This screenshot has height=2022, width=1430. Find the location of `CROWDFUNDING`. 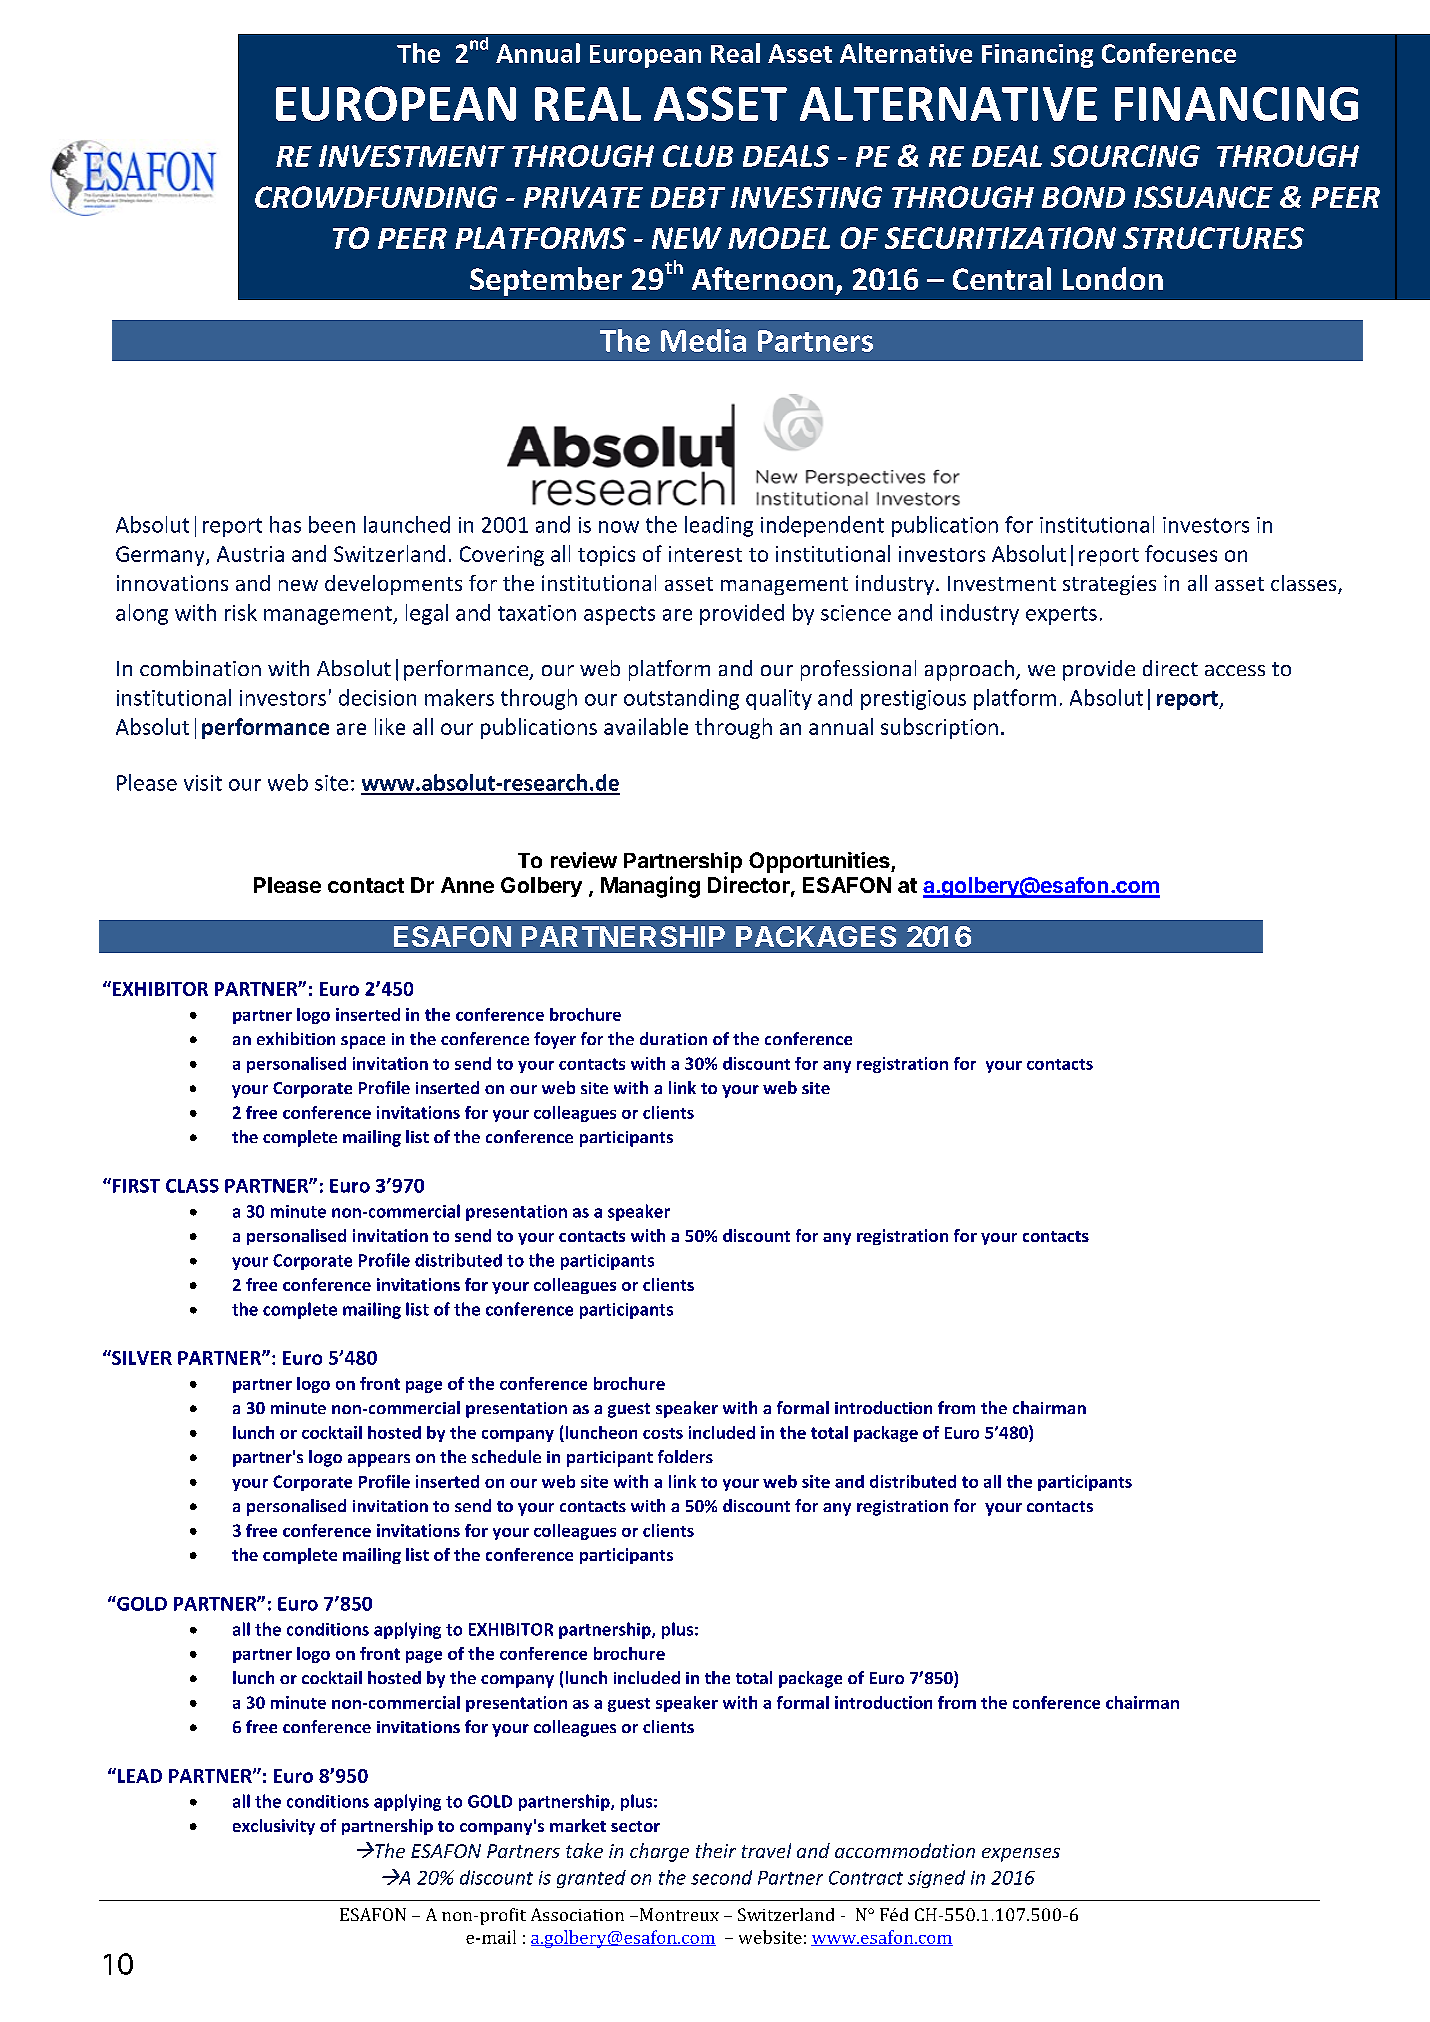

CROWDFUNDING is located at coordinates (376, 197).
